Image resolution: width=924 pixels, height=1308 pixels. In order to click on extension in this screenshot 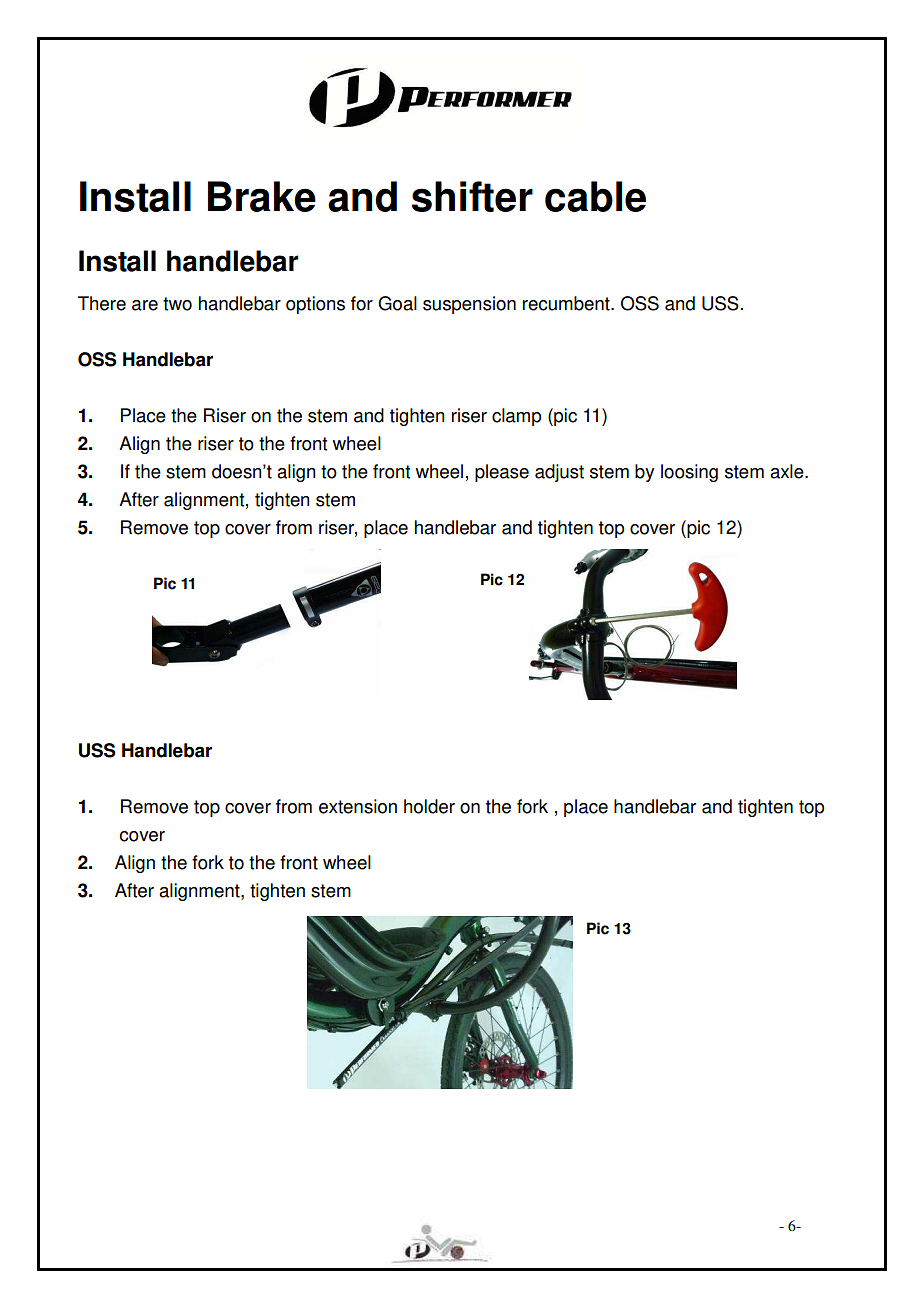, I will do `click(358, 806)`.
